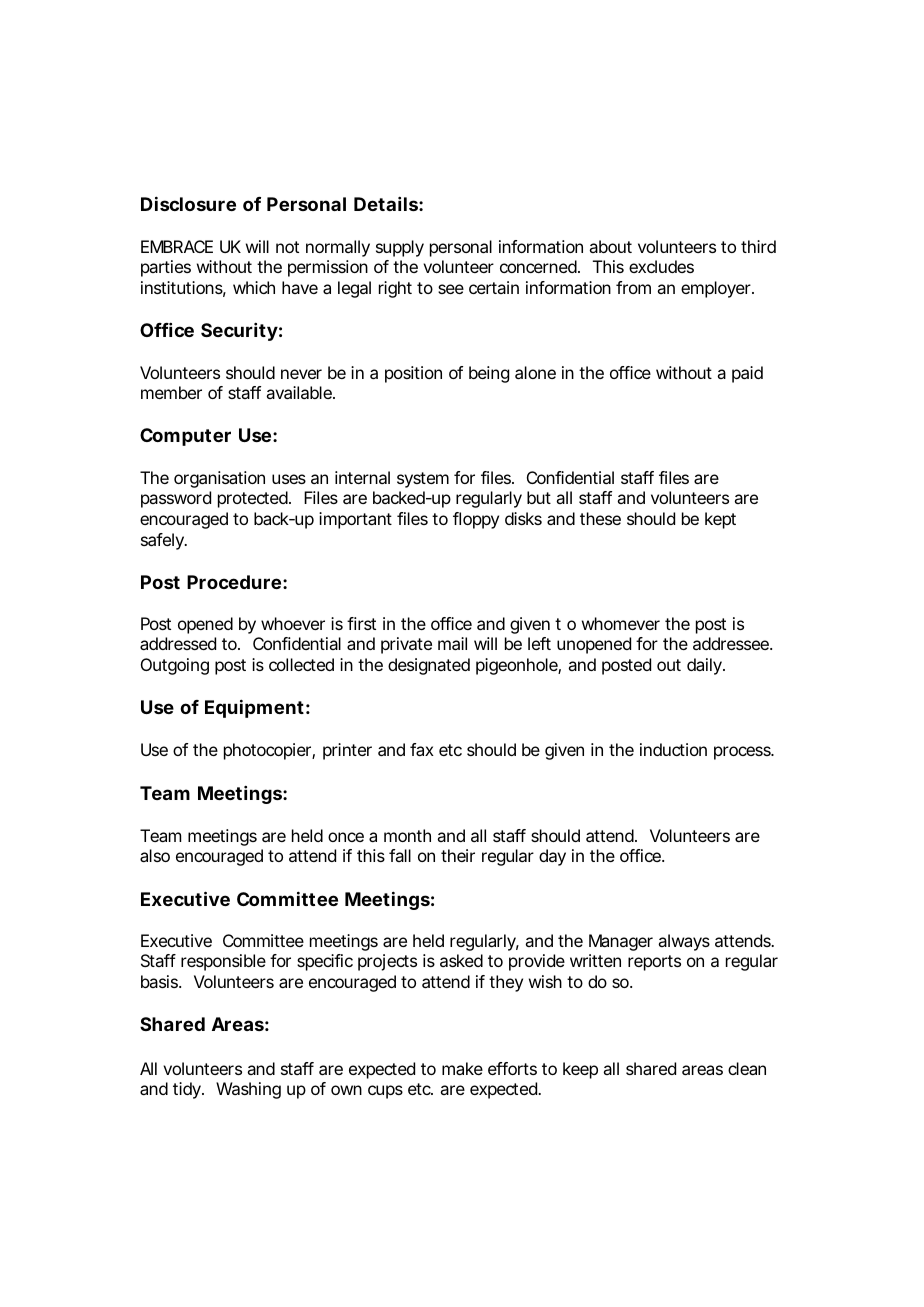  What do you see at coordinates (720, 520) in the screenshot?
I see `kept` at bounding box center [720, 520].
